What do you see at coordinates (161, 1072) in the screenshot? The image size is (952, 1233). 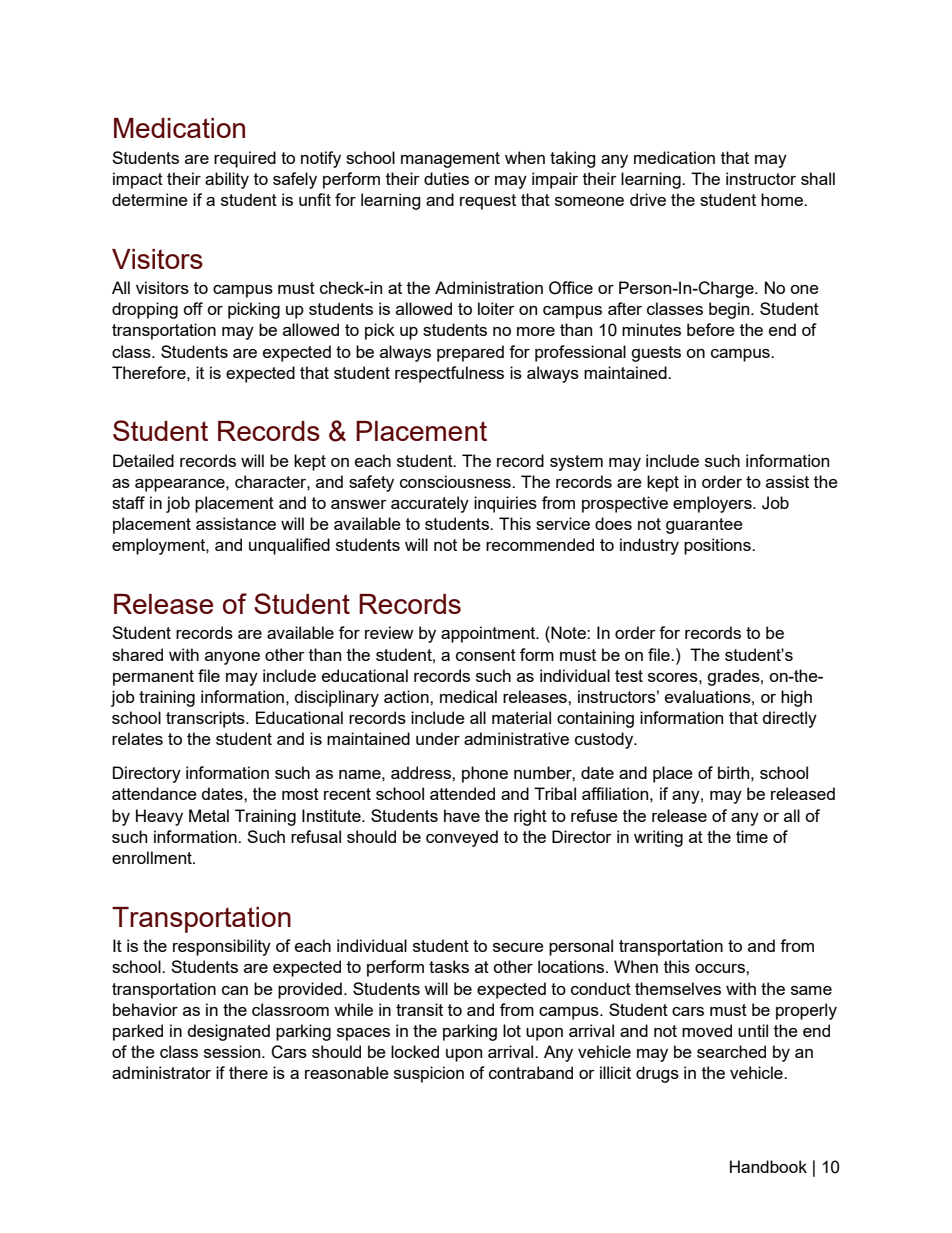 I see `administrator` at bounding box center [161, 1072].
